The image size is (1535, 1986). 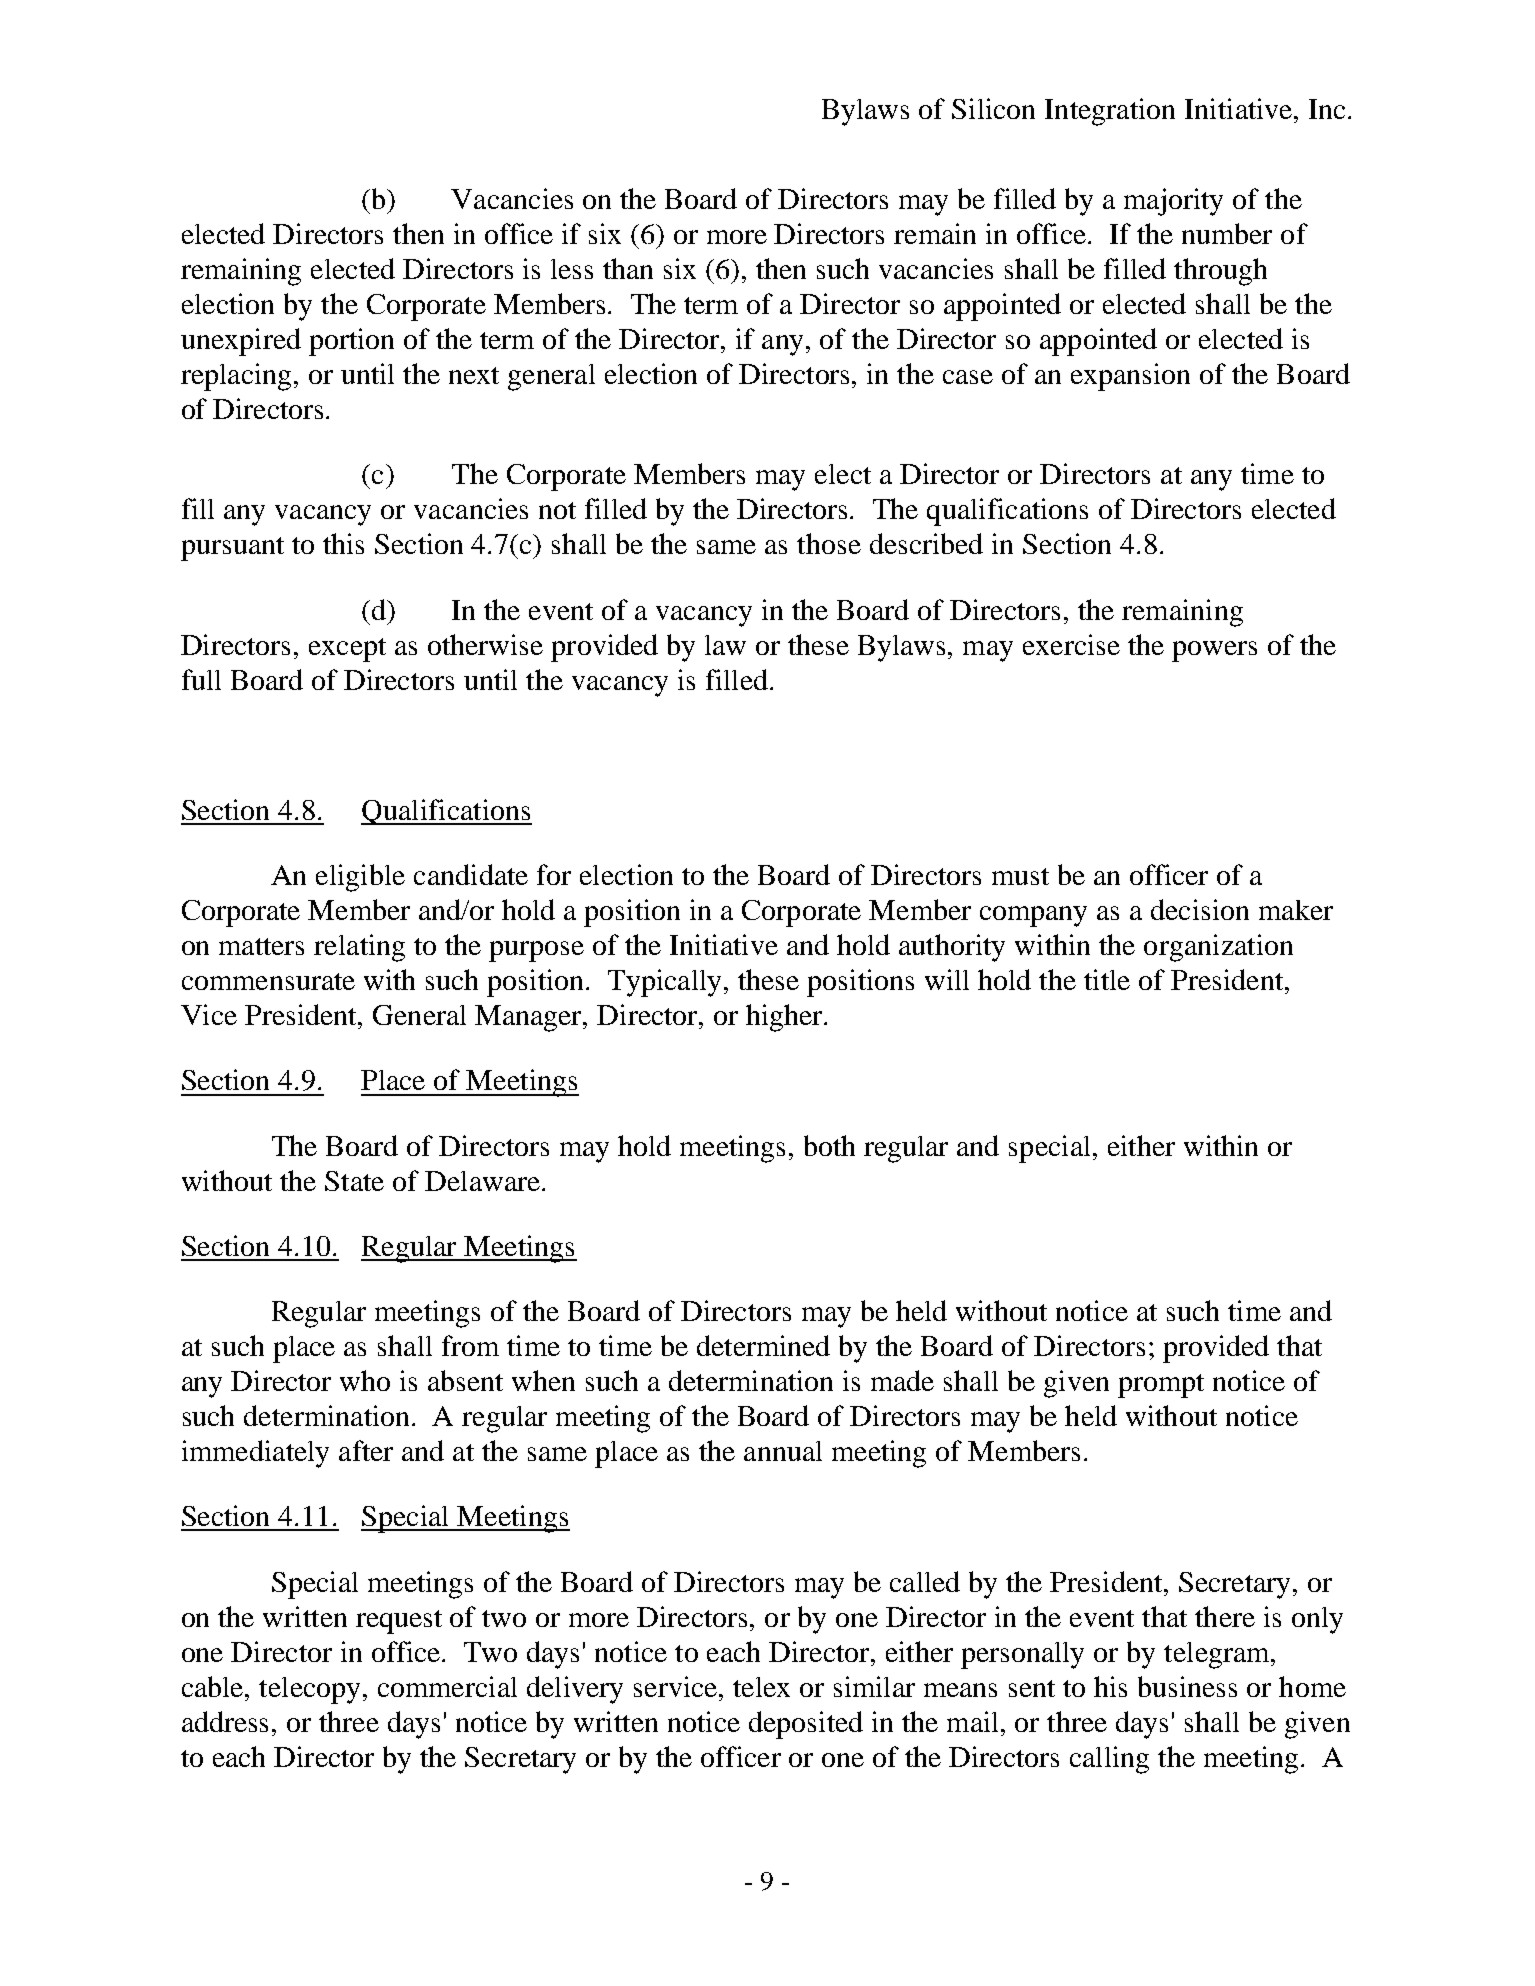 What do you see at coordinates (343, 543) in the page?
I see `this` at bounding box center [343, 543].
